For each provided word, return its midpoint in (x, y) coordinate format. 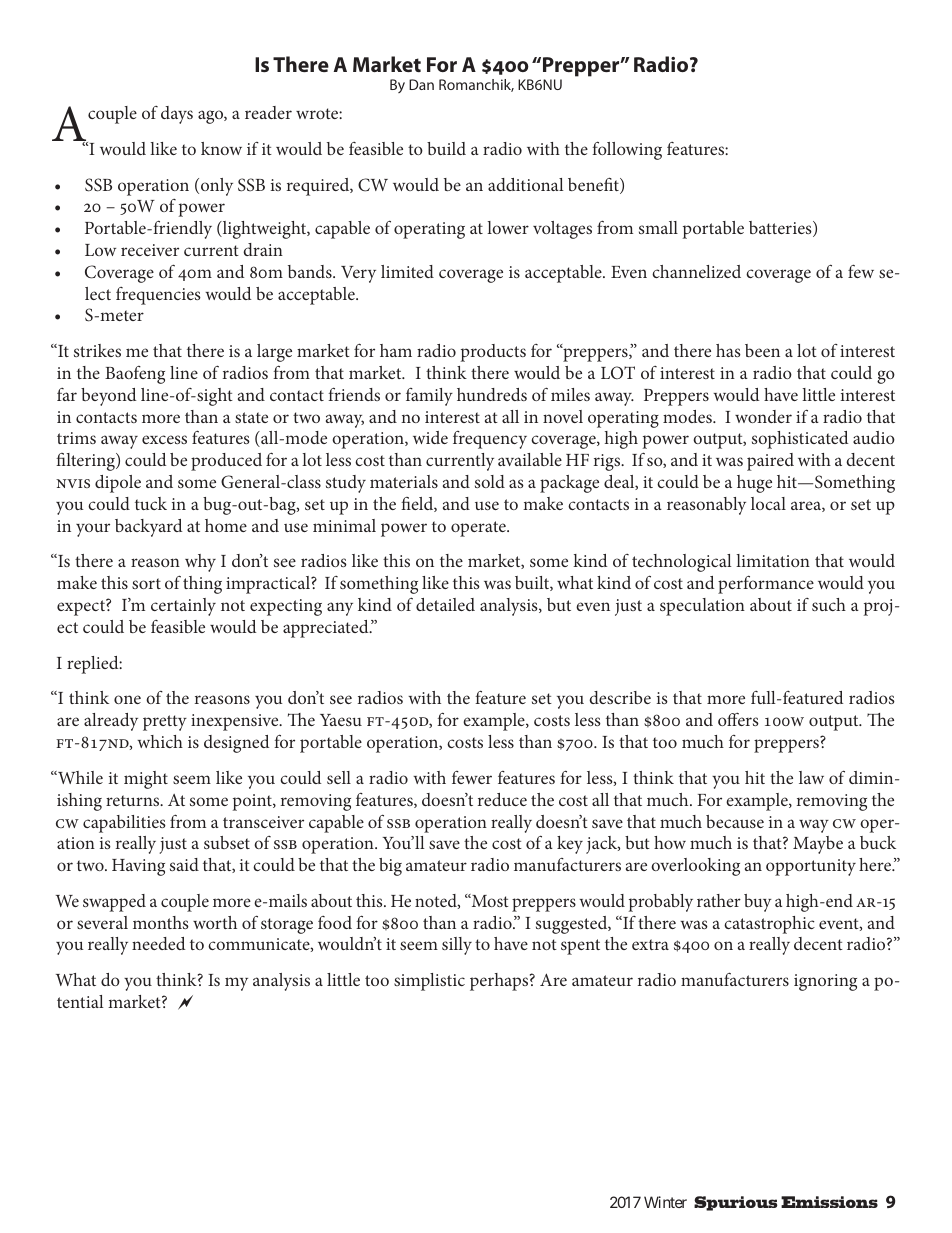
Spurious (736, 1203)
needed (158, 943)
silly (457, 946)
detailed (445, 604)
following (627, 150)
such (829, 604)
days (177, 115)
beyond (108, 397)
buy (758, 903)
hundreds (492, 394)
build (446, 148)
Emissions (829, 1202)
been (762, 350)
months (161, 922)
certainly (183, 607)
